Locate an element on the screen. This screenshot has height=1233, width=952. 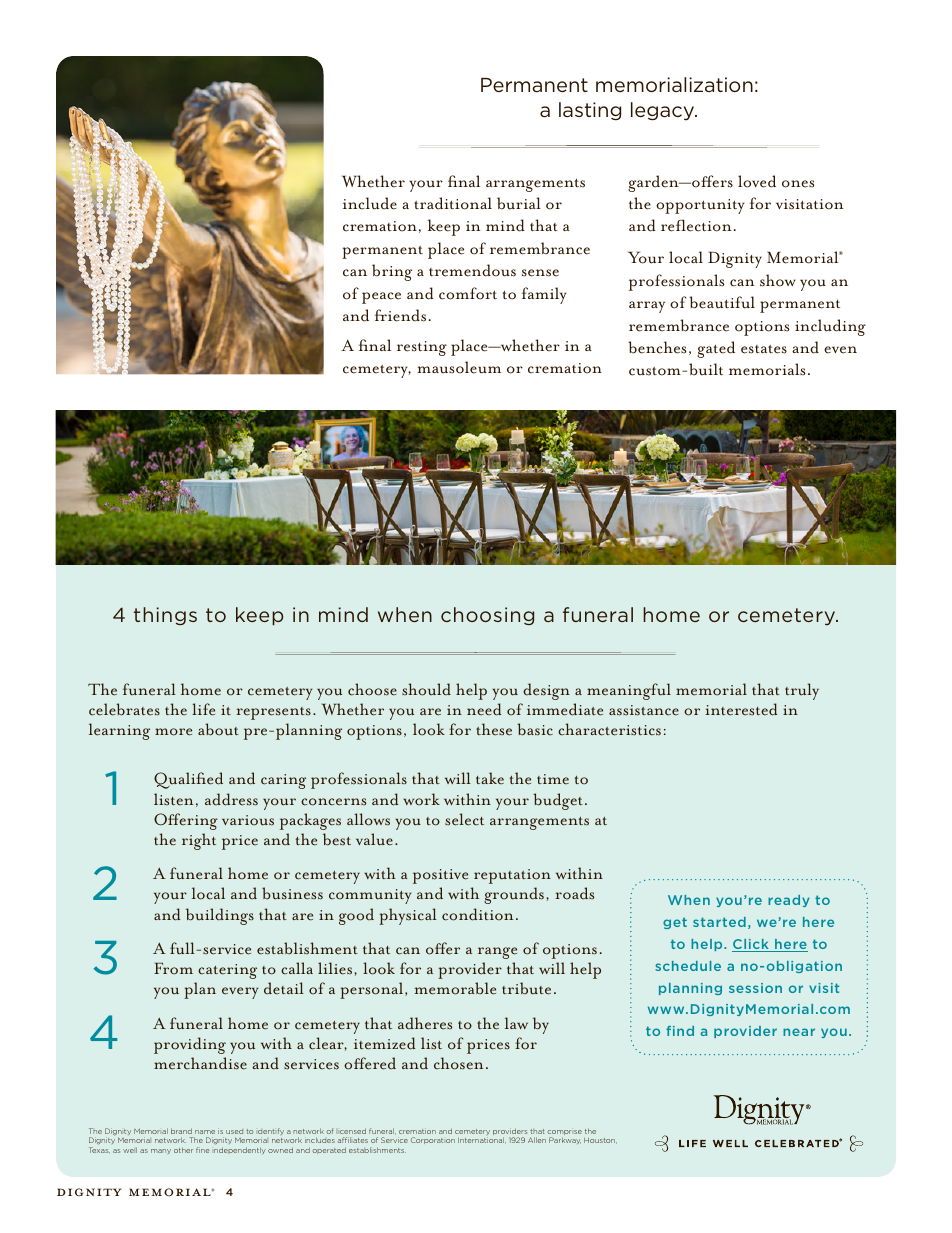
loved is located at coordinates (757, 181).
